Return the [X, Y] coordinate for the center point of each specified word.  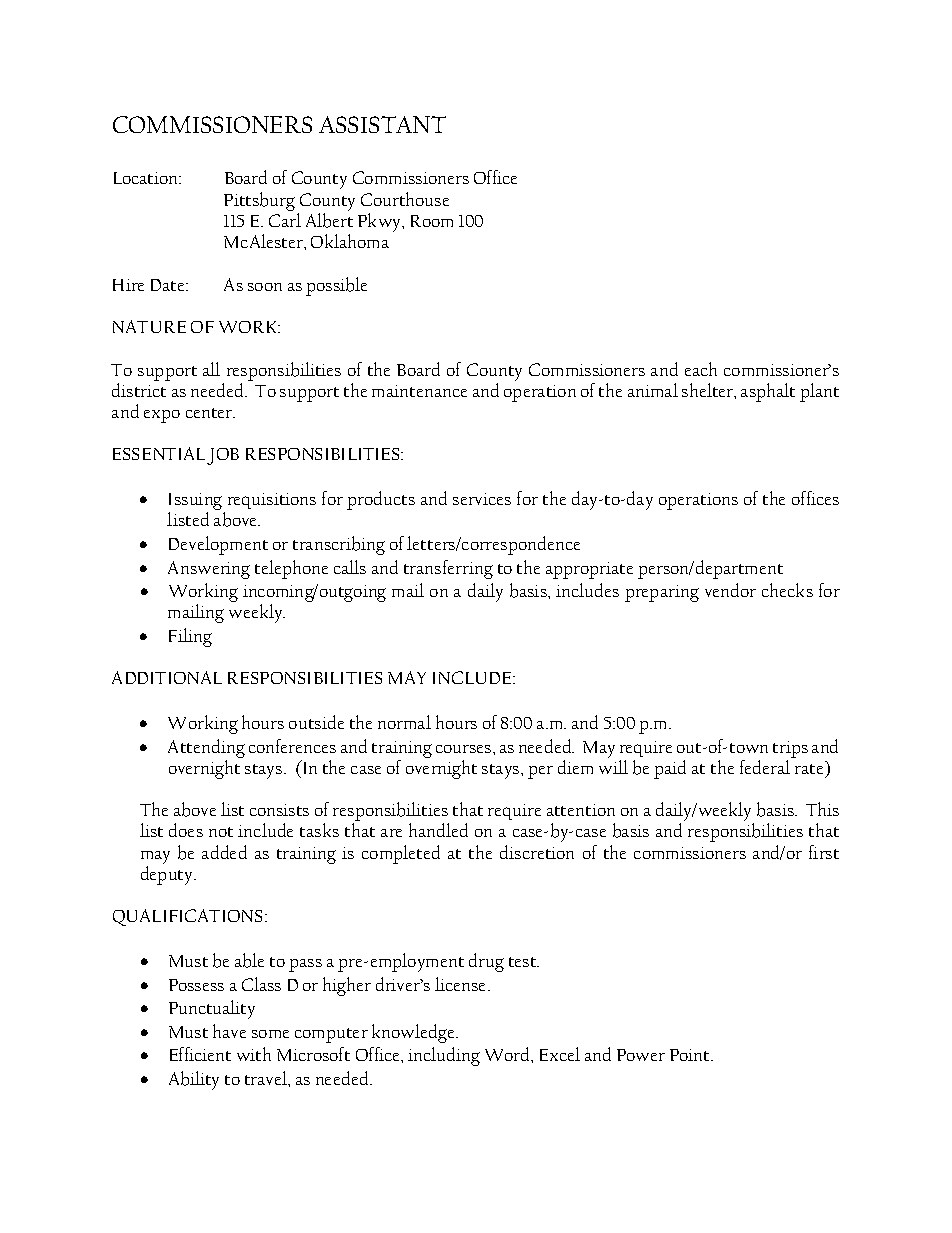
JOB [223, 456]
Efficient [200, 1054]
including [444, 1056]
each [701, 369]
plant [819, 392]
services [482, 499]
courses [465, 749]
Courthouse [405, 199]
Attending [206, 748]
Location [147, 178]
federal [765, 767]
